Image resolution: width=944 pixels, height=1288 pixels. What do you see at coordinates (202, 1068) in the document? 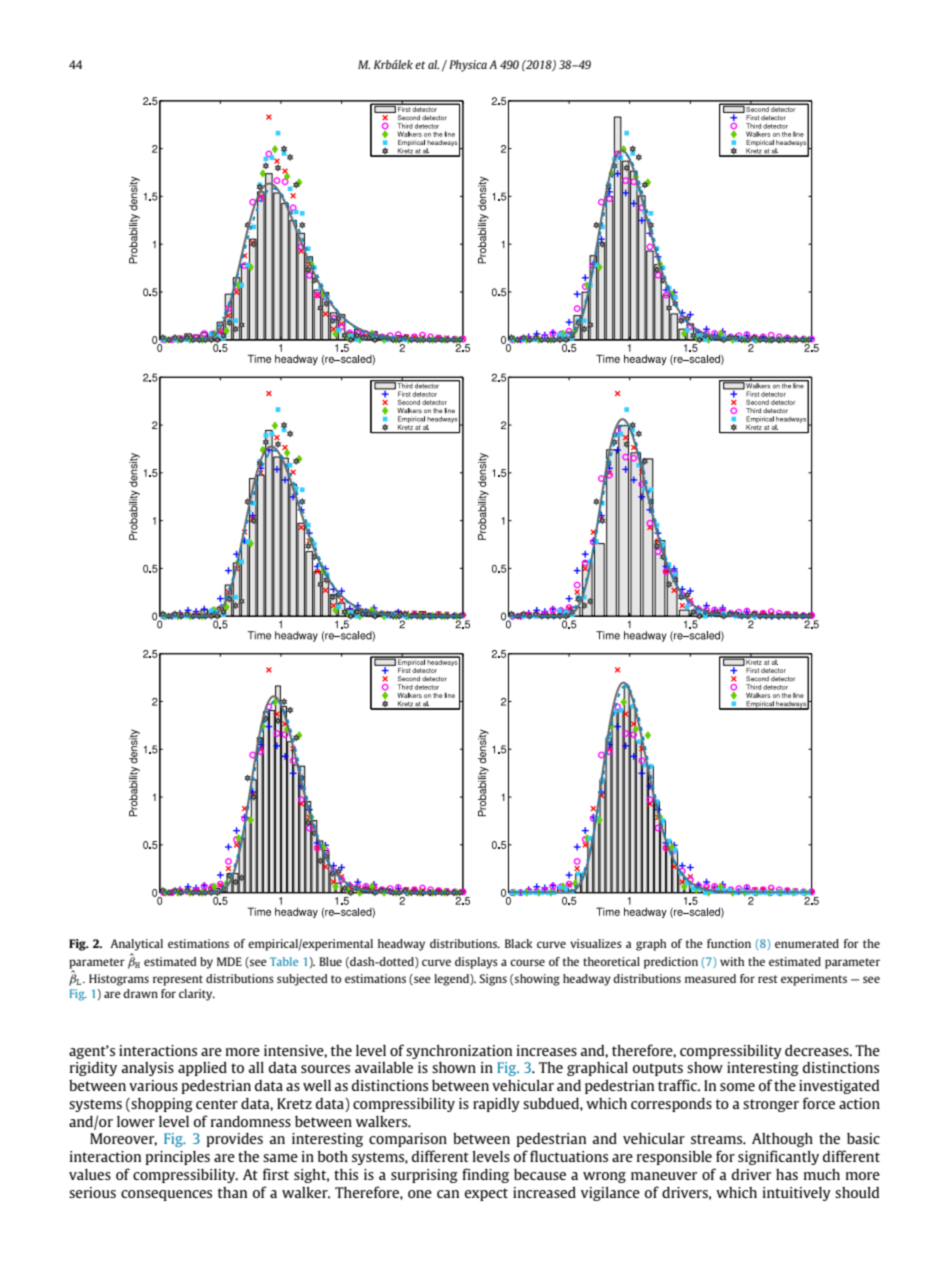
I see `applied` at bounding box center [202, 1068].
